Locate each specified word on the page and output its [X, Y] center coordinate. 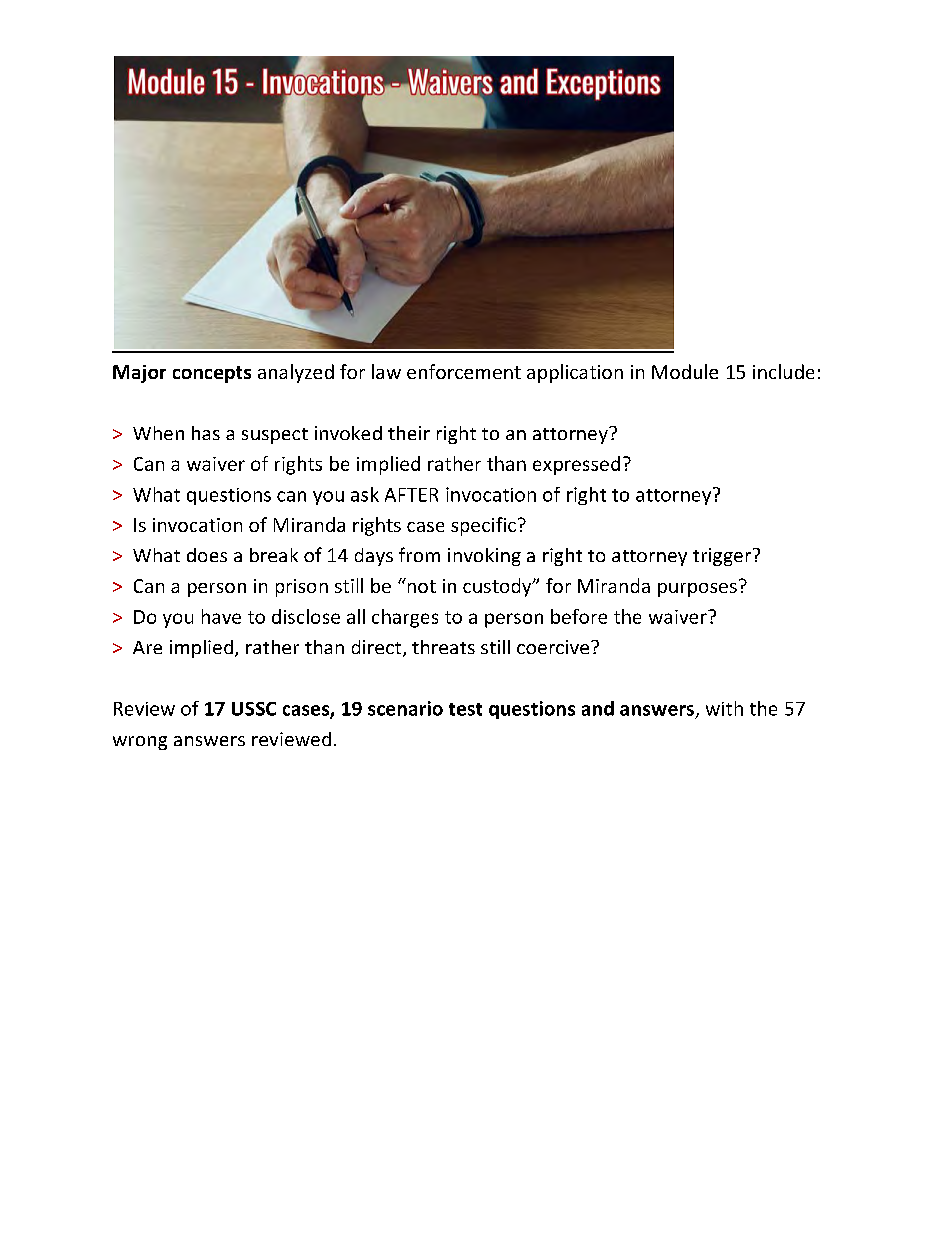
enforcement [464, 371]
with [724, 708]
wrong [140, 743]
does [207, 555]
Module [685, 371]
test [465, 709]
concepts [212, 374]
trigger [723, 557]
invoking [484, 557]
